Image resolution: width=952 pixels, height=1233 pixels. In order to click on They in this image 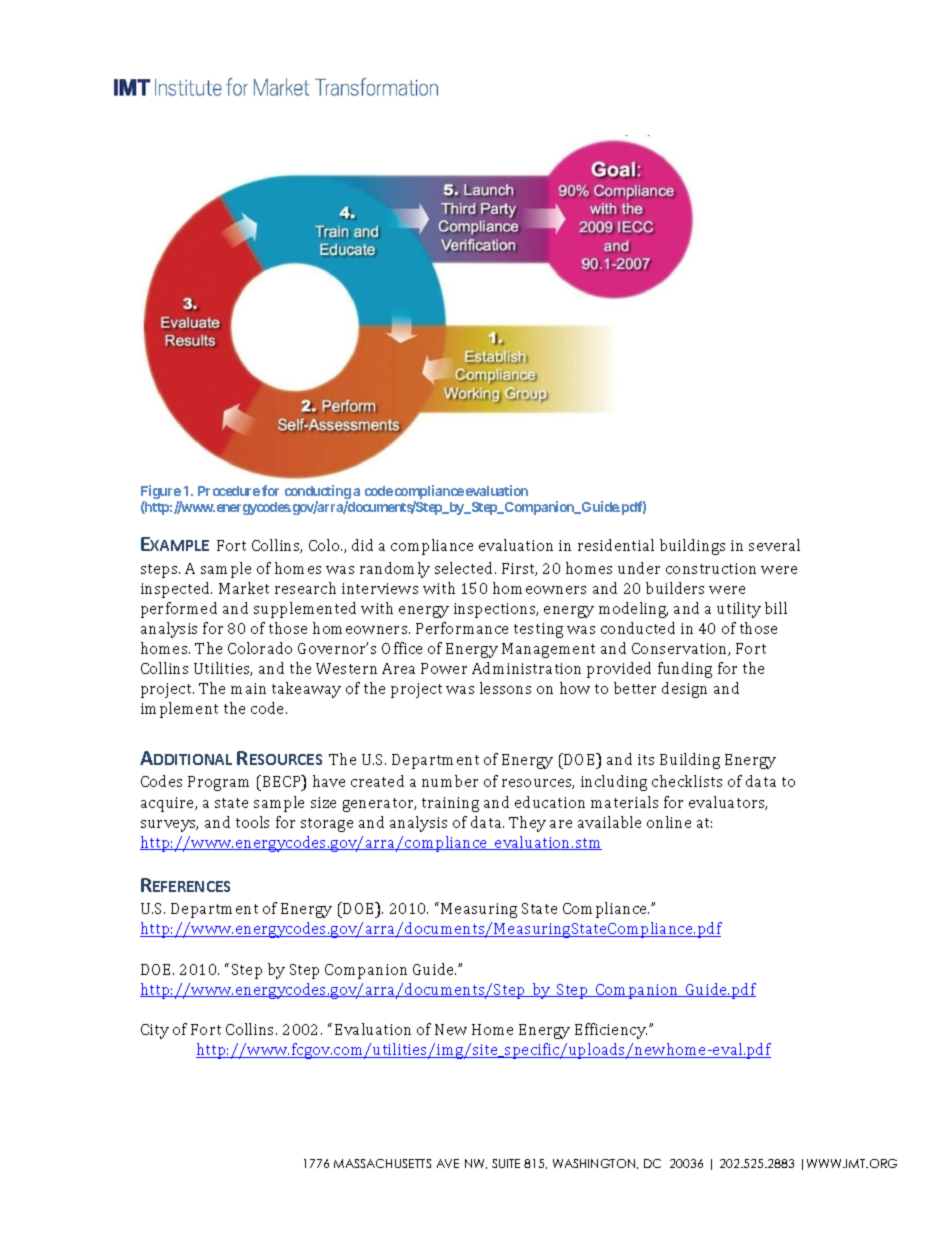, I will do `click(527, 824)`.
